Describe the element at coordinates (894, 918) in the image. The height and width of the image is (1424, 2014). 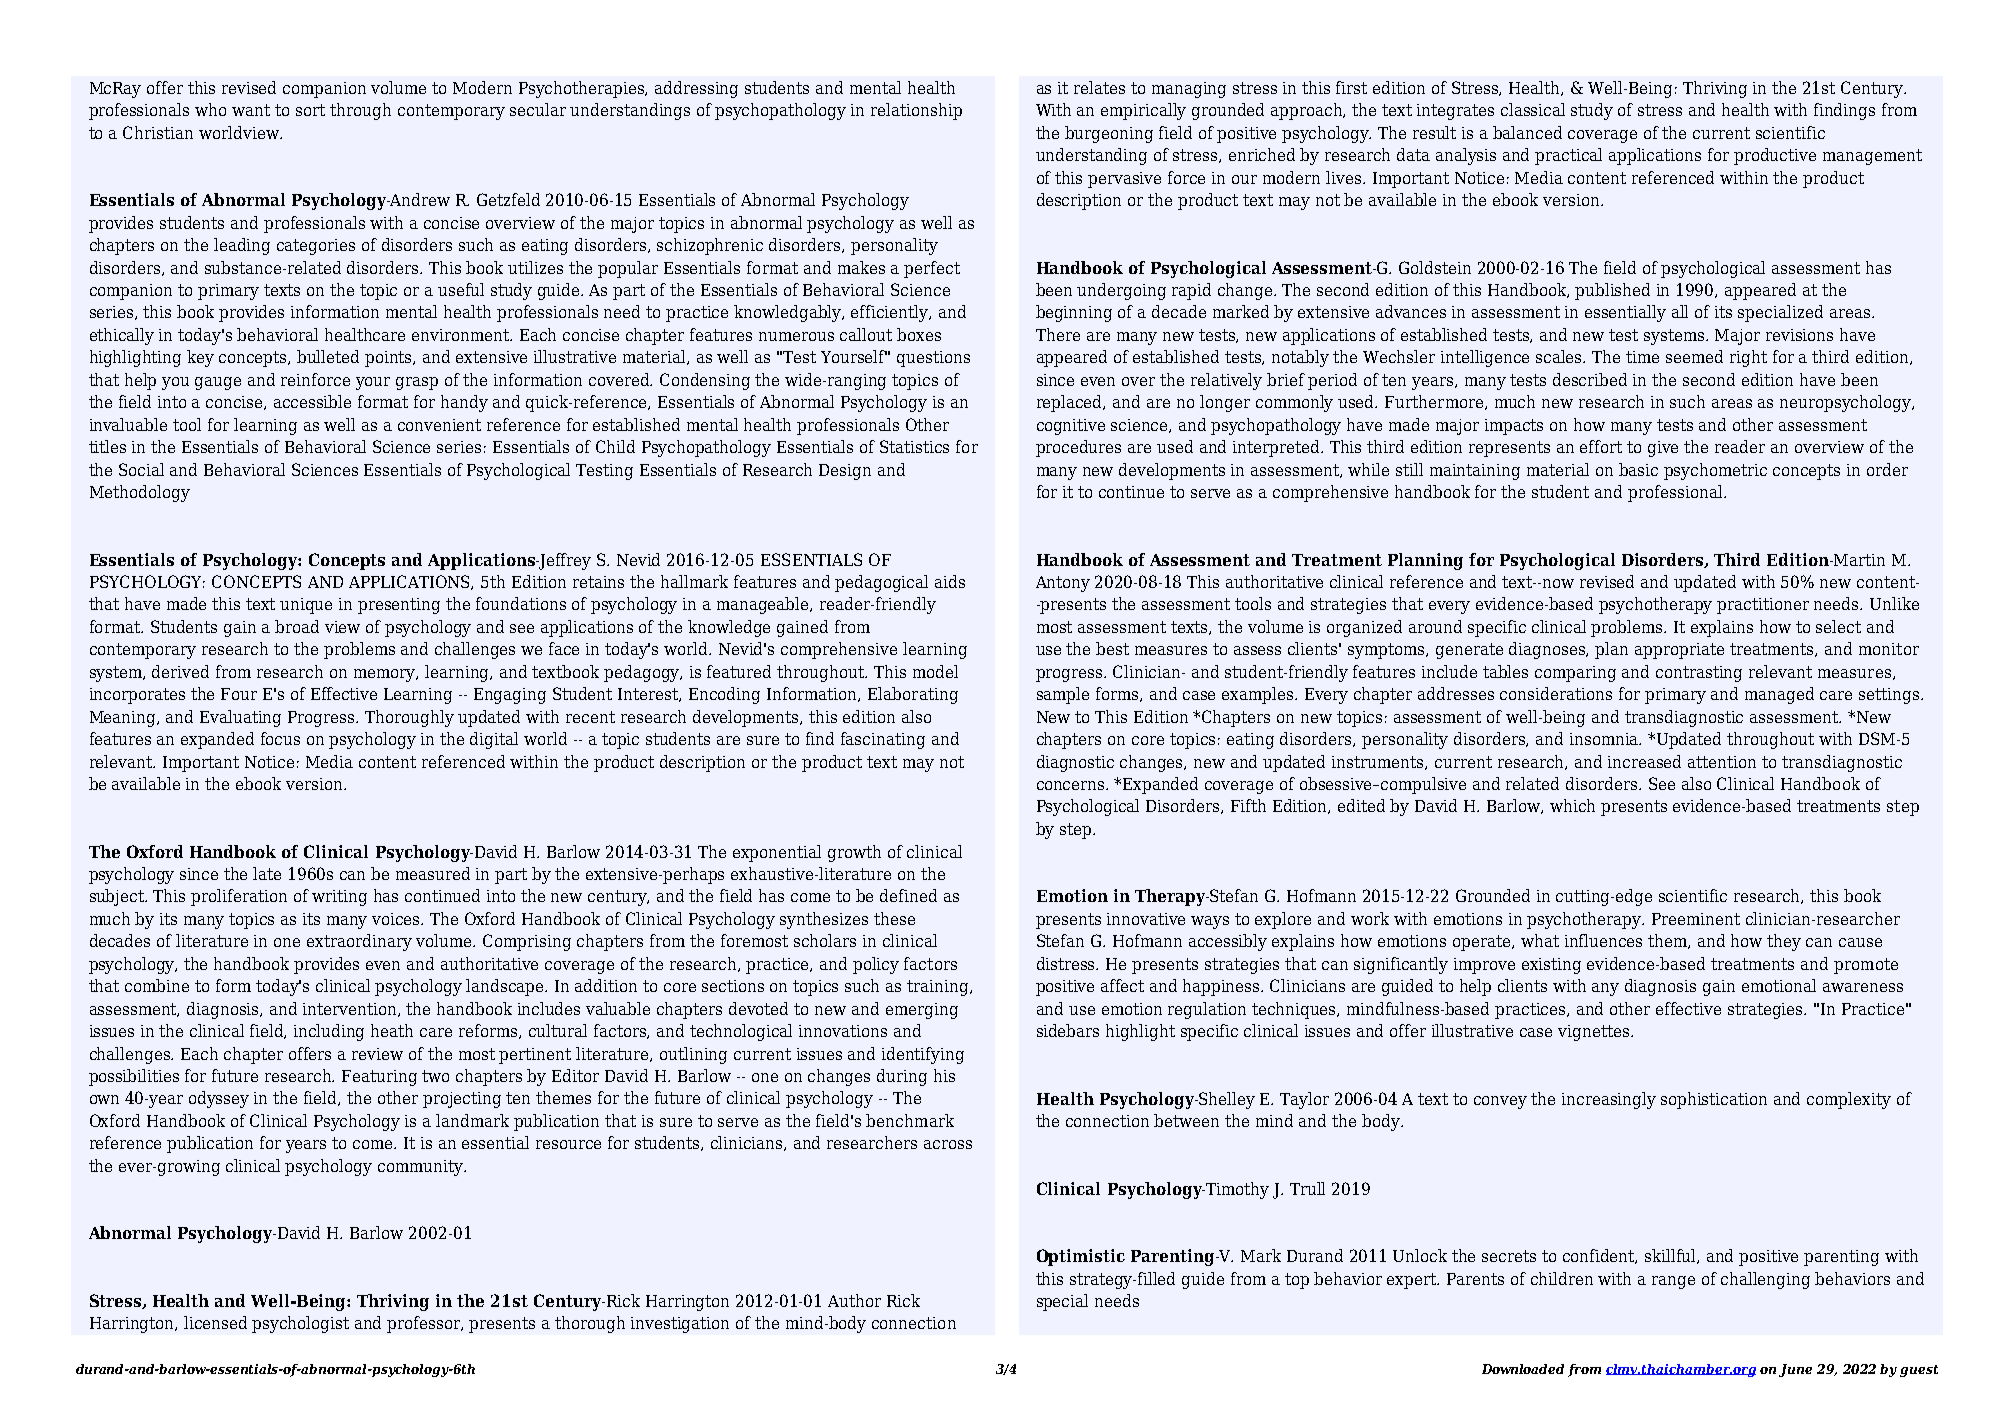
I see `these` at that location.
